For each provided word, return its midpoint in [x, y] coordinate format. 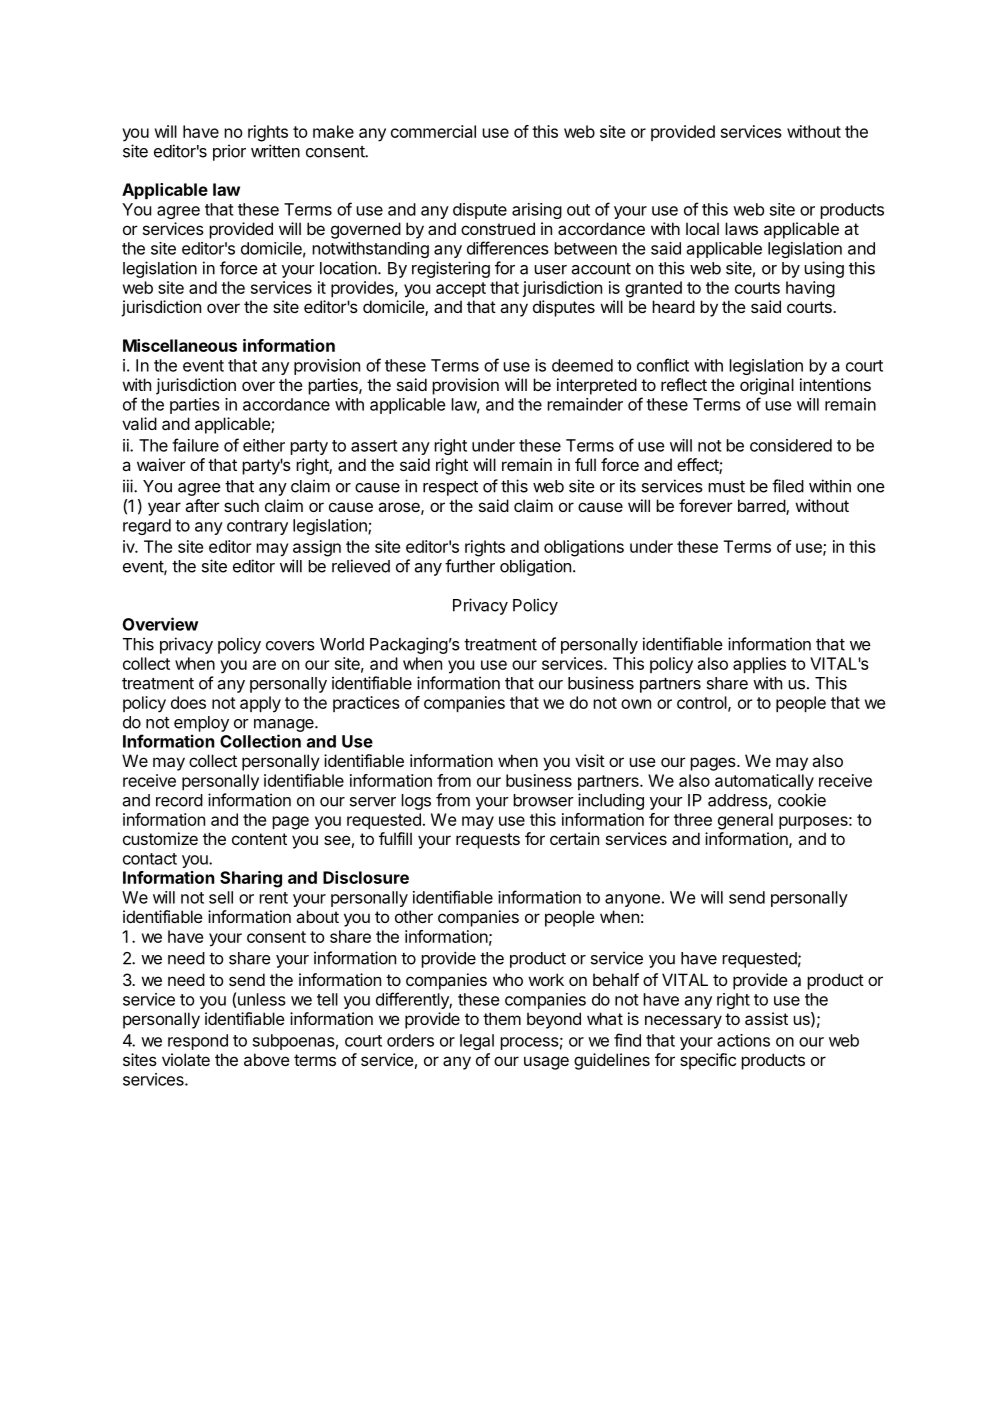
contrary [257, 527]
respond [198, 1042]
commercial [433, 131]
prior [229, 152]
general [745, 821]
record [179, 800]
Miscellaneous [180, 345]
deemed [582, 365]
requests [488, 841]
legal [477, 1042]
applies [759, 665]
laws [741, 228]
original [767, 386]
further [470, 566]
